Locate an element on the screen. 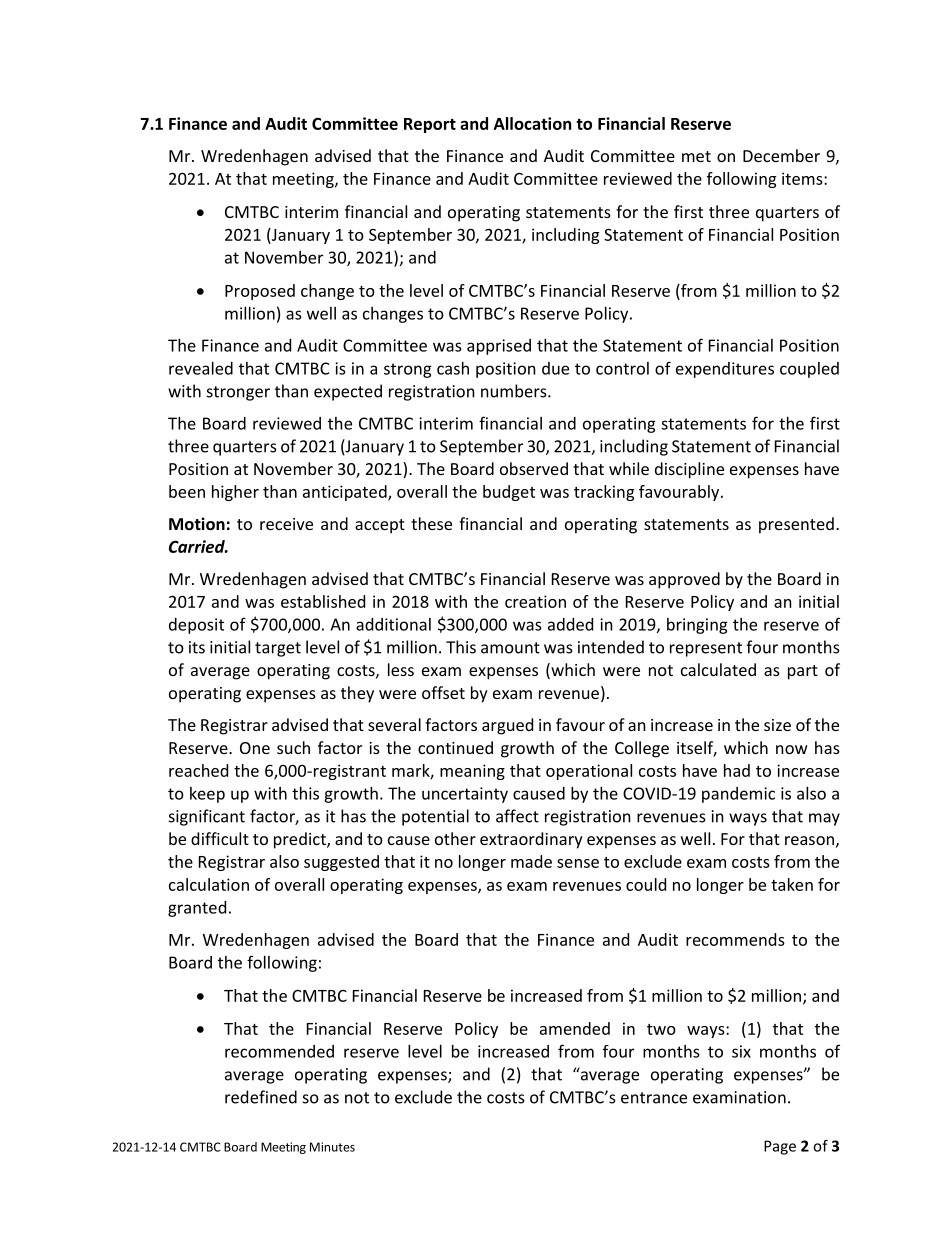 The height and width of the screenshot is (1233, 952). amended is located at coordinates (575, 1028).
